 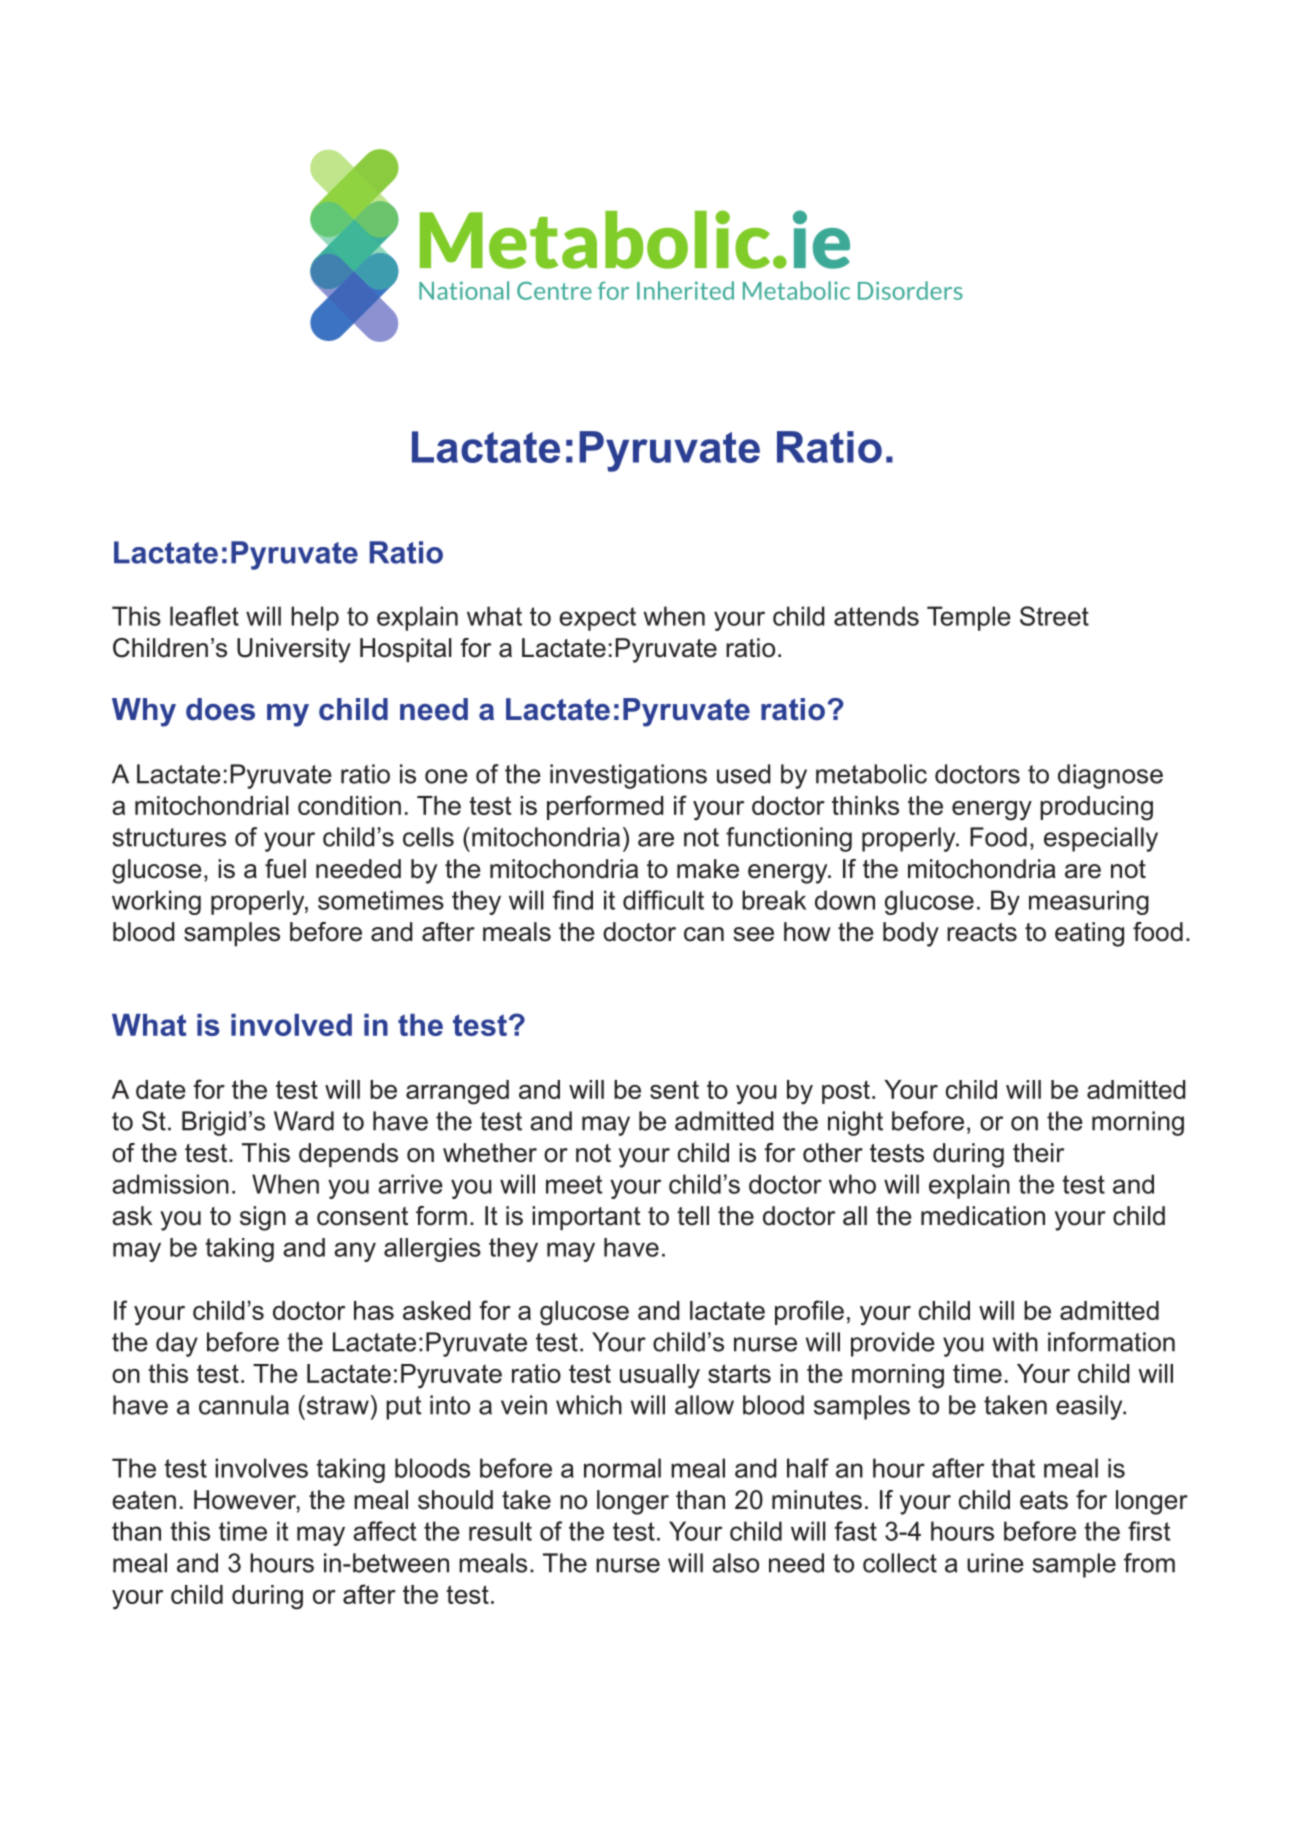 What do you see at coordinates (708, 869) in the screenshot?
I see `make` at bounding box center [708, 869].
